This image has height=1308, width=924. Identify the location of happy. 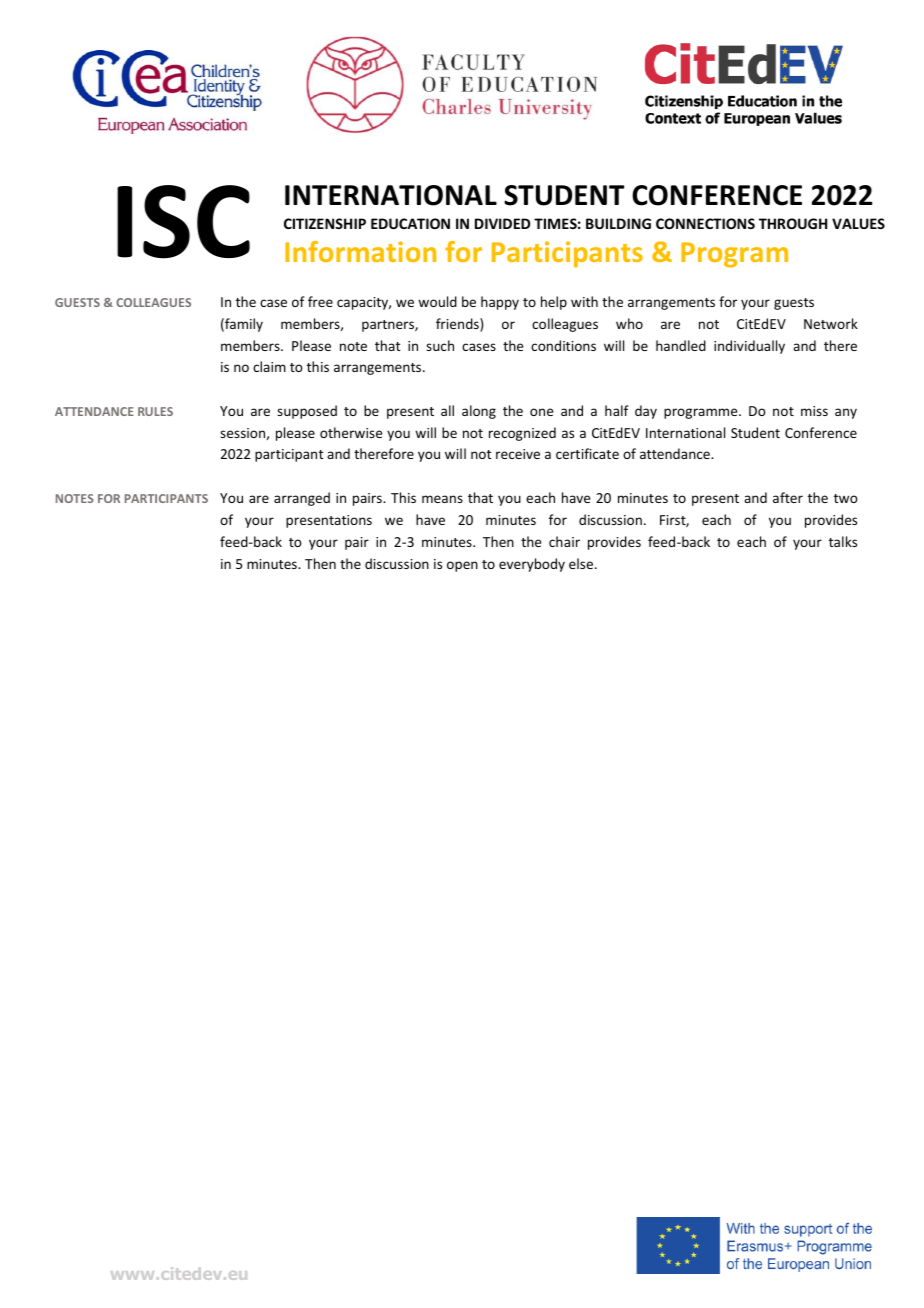
(500, 303).
